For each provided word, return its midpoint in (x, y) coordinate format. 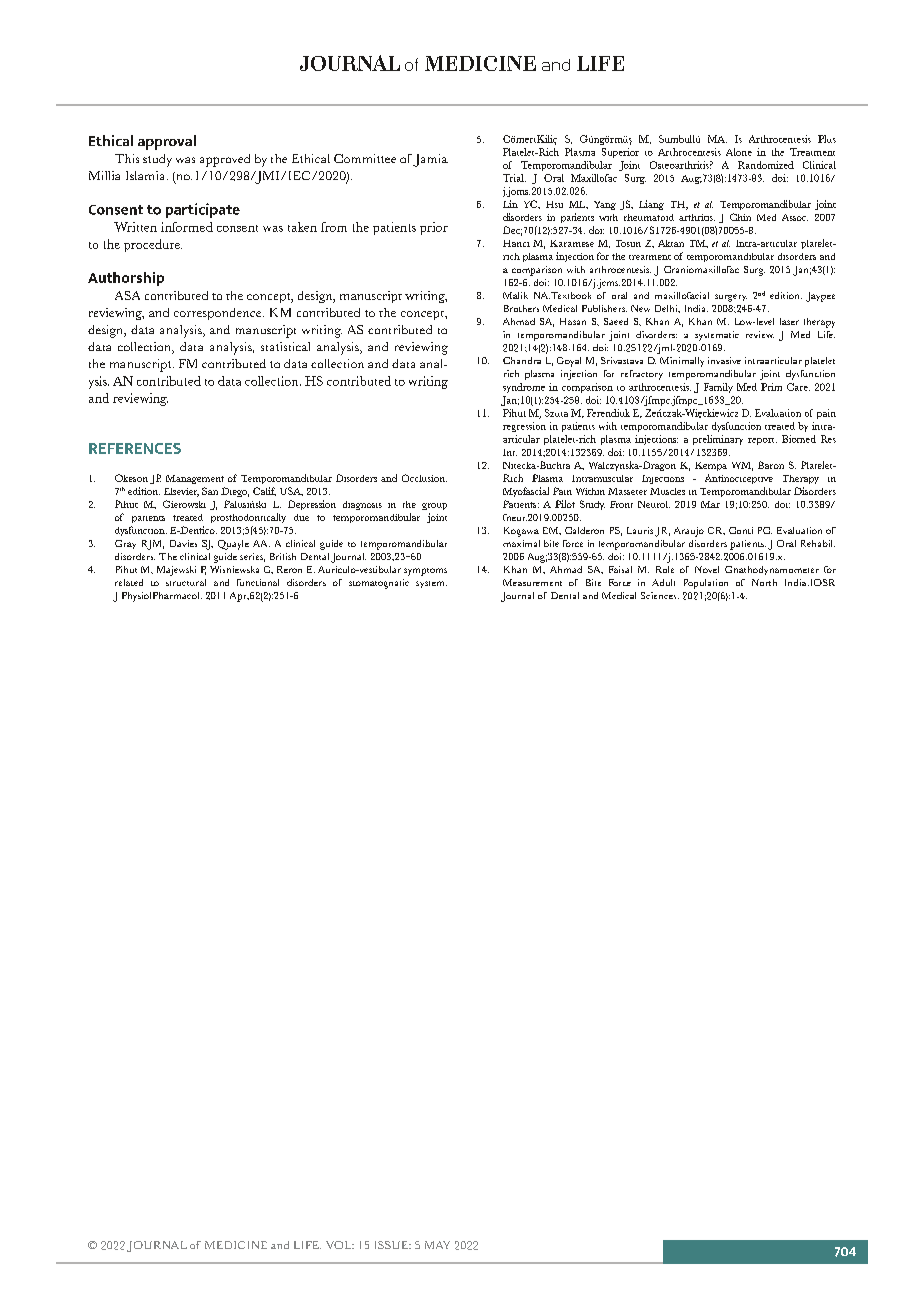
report (762, 441)
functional (258, 582)
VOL (340, 1245)
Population (706, 584)
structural (186, 582)
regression (524, 427)
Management (195, 479)
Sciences (660, 595)
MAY (437, 1245)
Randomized (766, 165)
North (764, 582)
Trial (514, 178)
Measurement (532, 582)
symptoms (425, 572)
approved (225, 160)
